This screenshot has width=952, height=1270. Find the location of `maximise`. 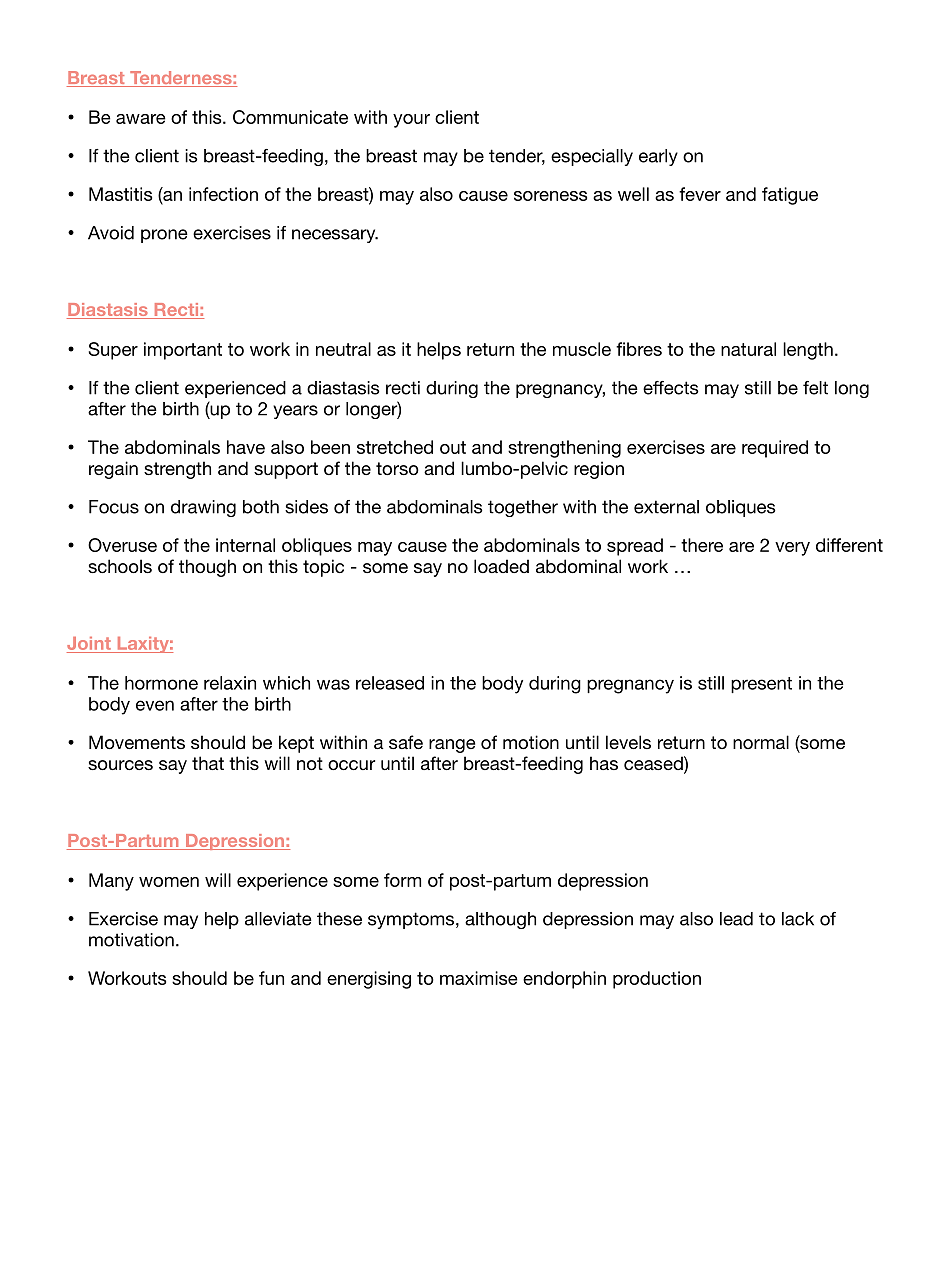

maximise is located at coordinates (479, 978).
